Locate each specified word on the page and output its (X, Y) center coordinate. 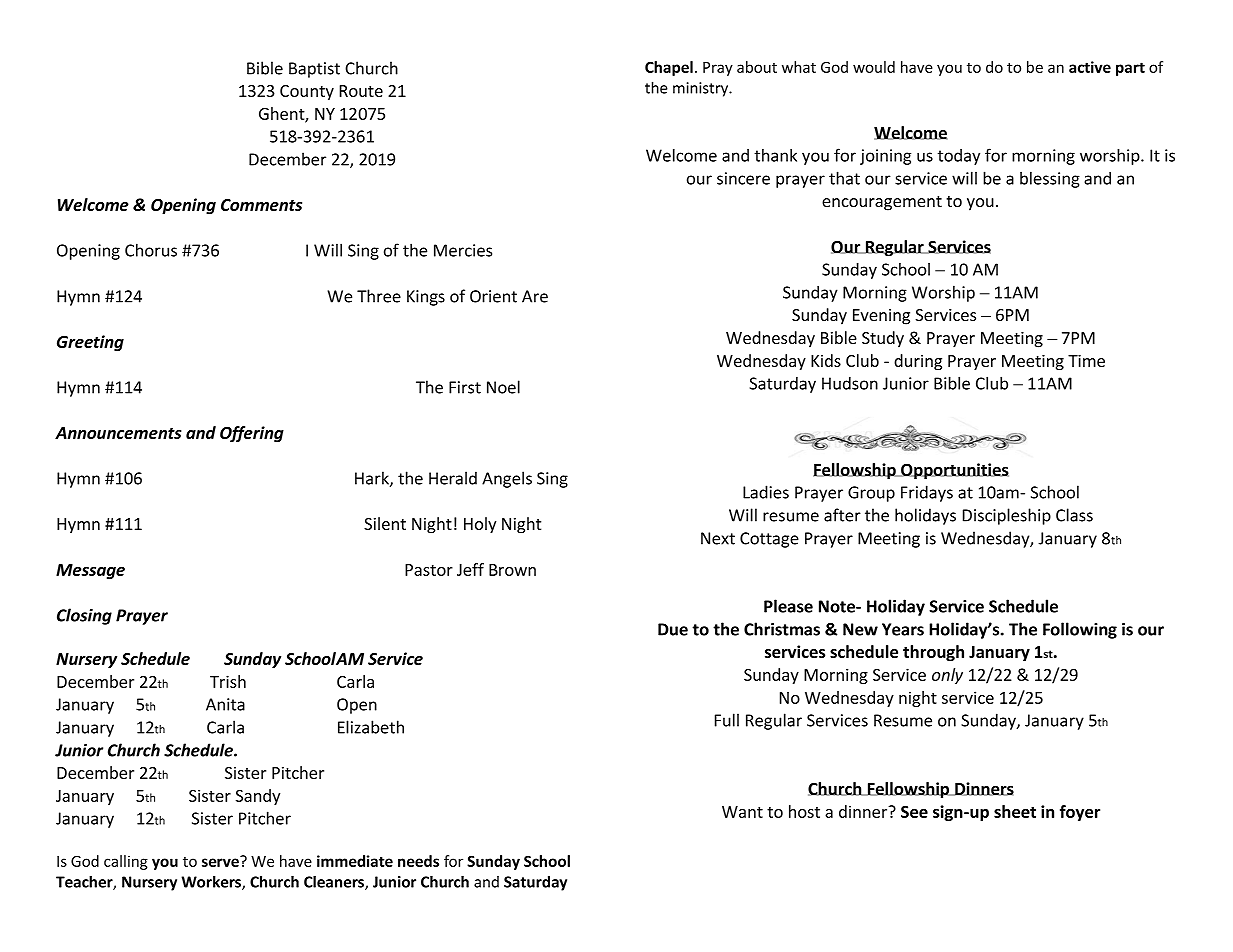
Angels (507, 479)
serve (221, 861)
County (307, 92)
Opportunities (954, 471)
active (1090, 67)
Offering (252, 434)
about (757, 67)
